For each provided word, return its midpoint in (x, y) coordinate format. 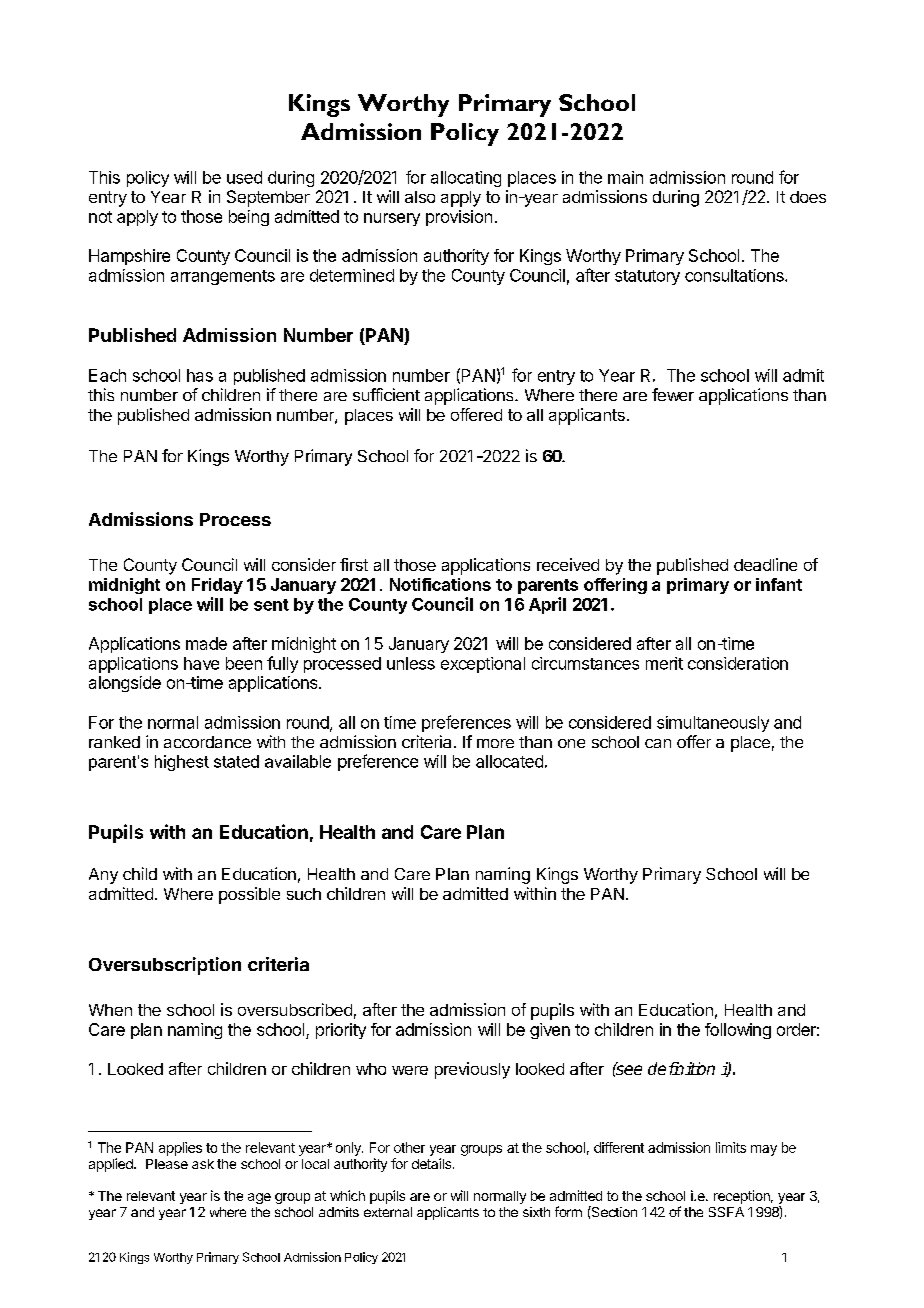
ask (203, 1164)
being (249, 218)
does (808, 197)
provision (459, 218)
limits (731, 1147)
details (433, 1163)
